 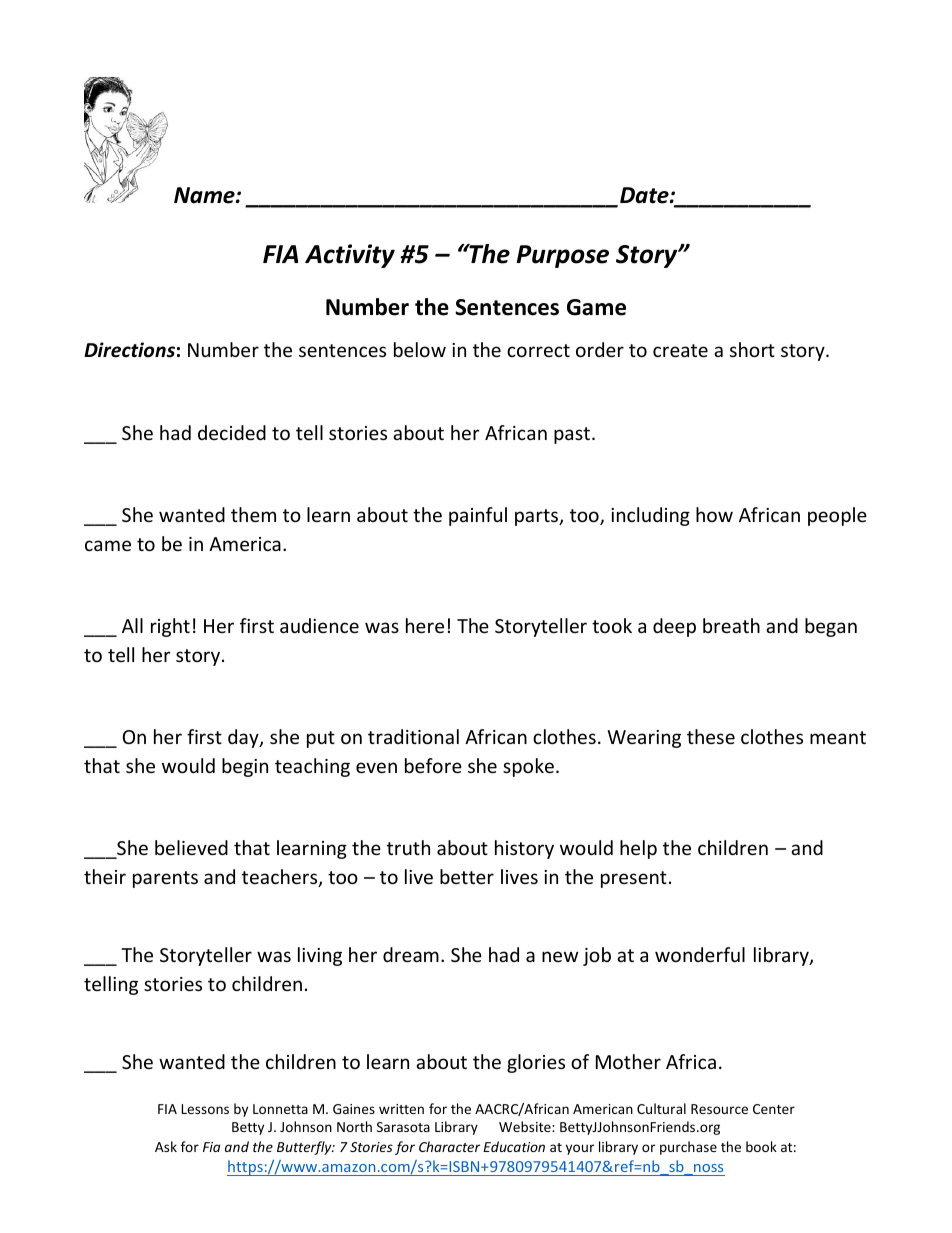 I want to click on right, so click(x=170, y=627).
